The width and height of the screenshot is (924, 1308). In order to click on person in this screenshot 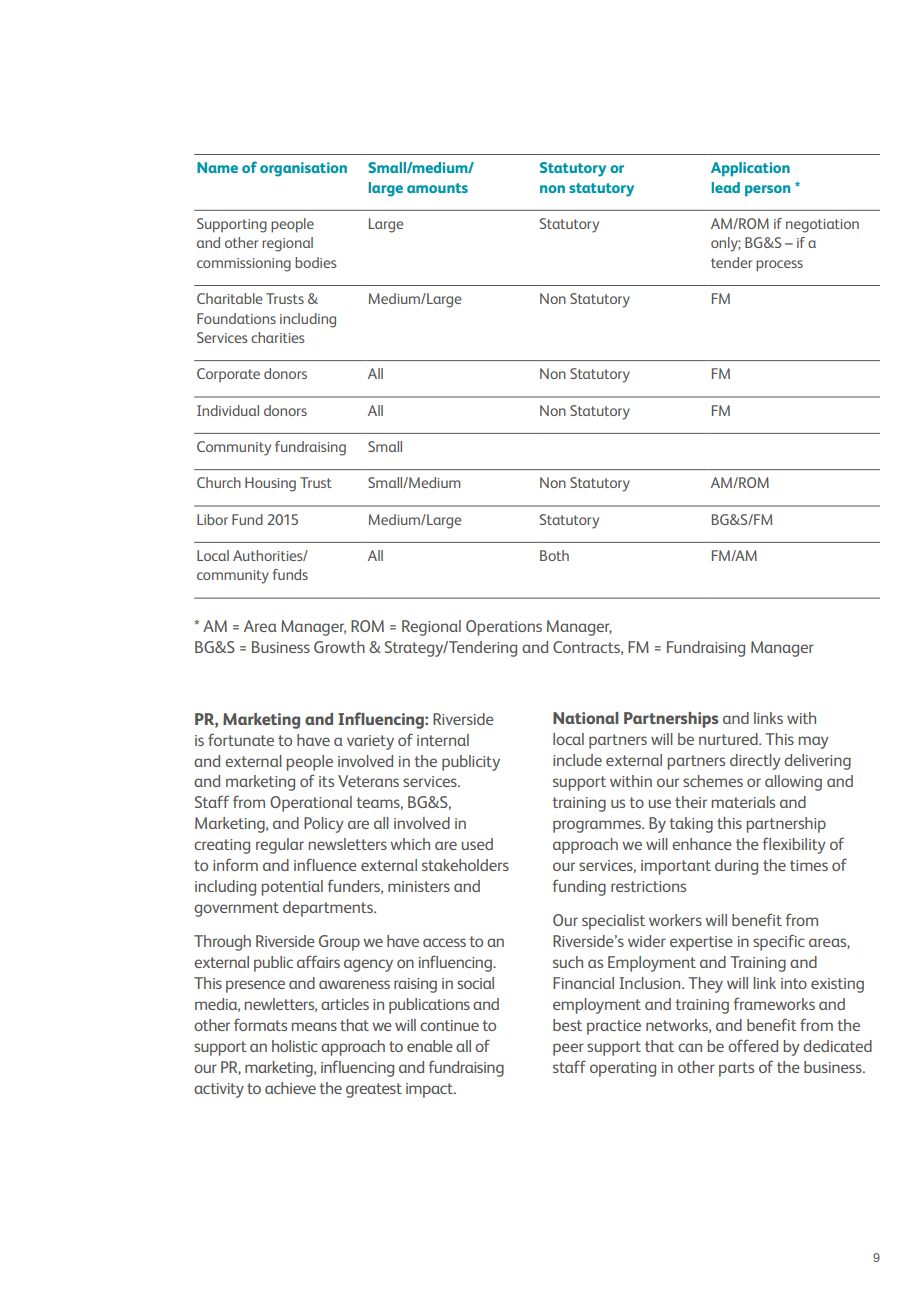, I will do `click(767, 191)`.
